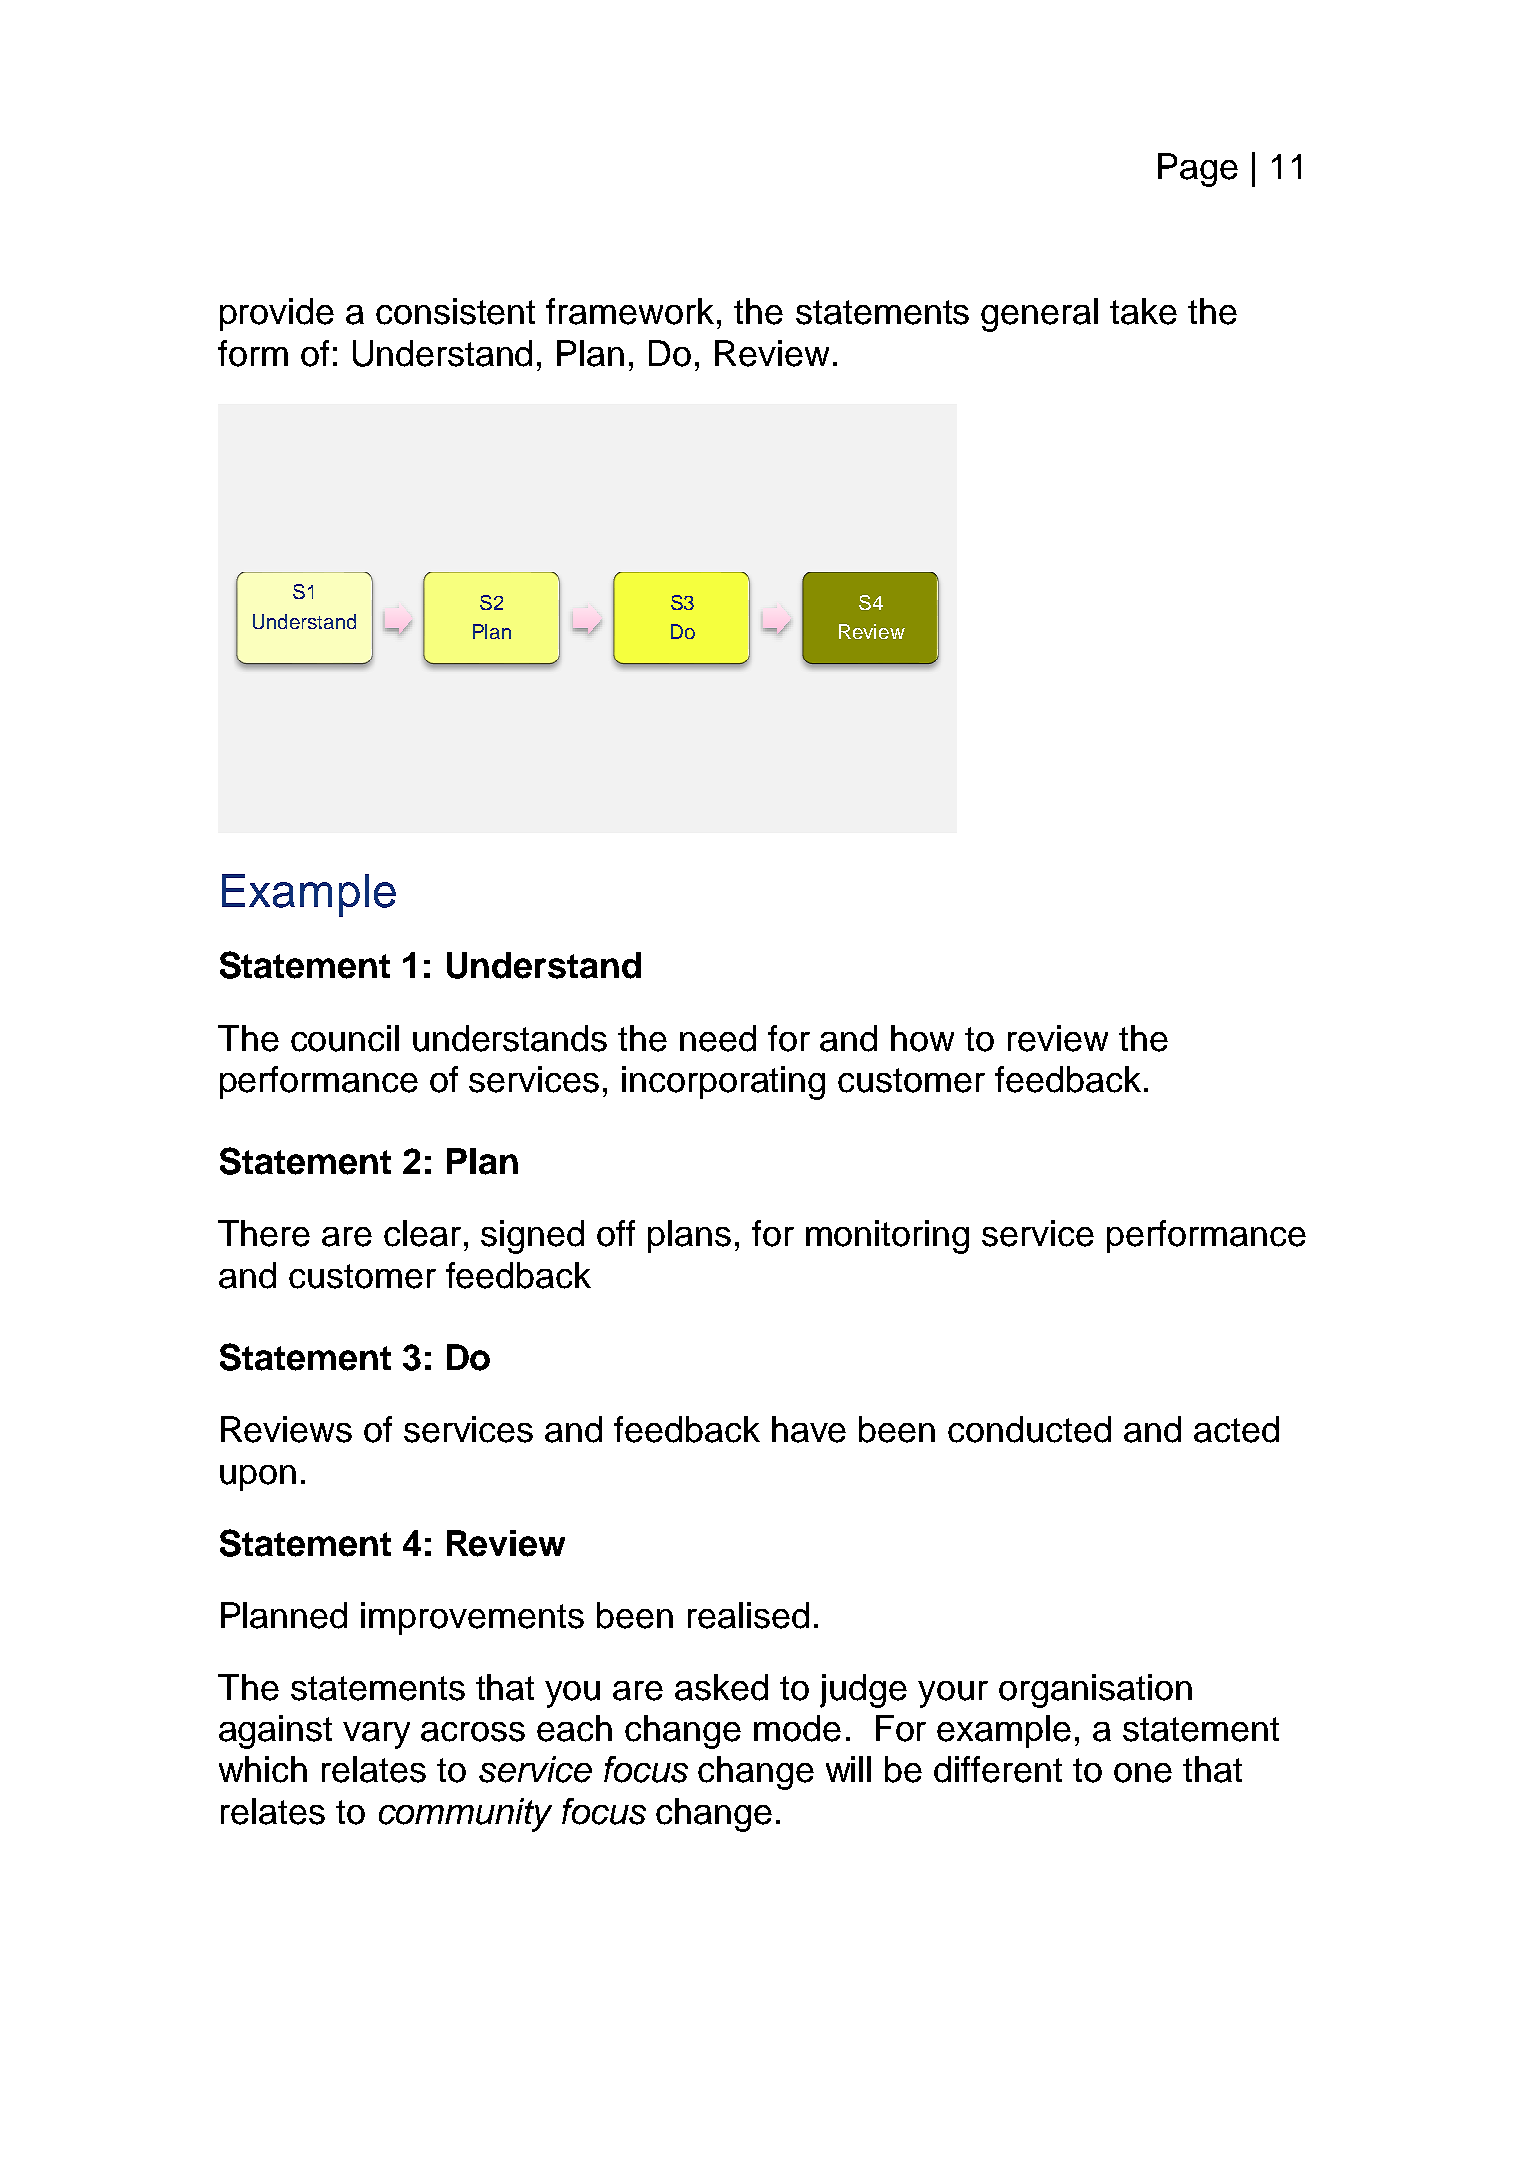  I want to click on conducted, so click(1029, 1429).
